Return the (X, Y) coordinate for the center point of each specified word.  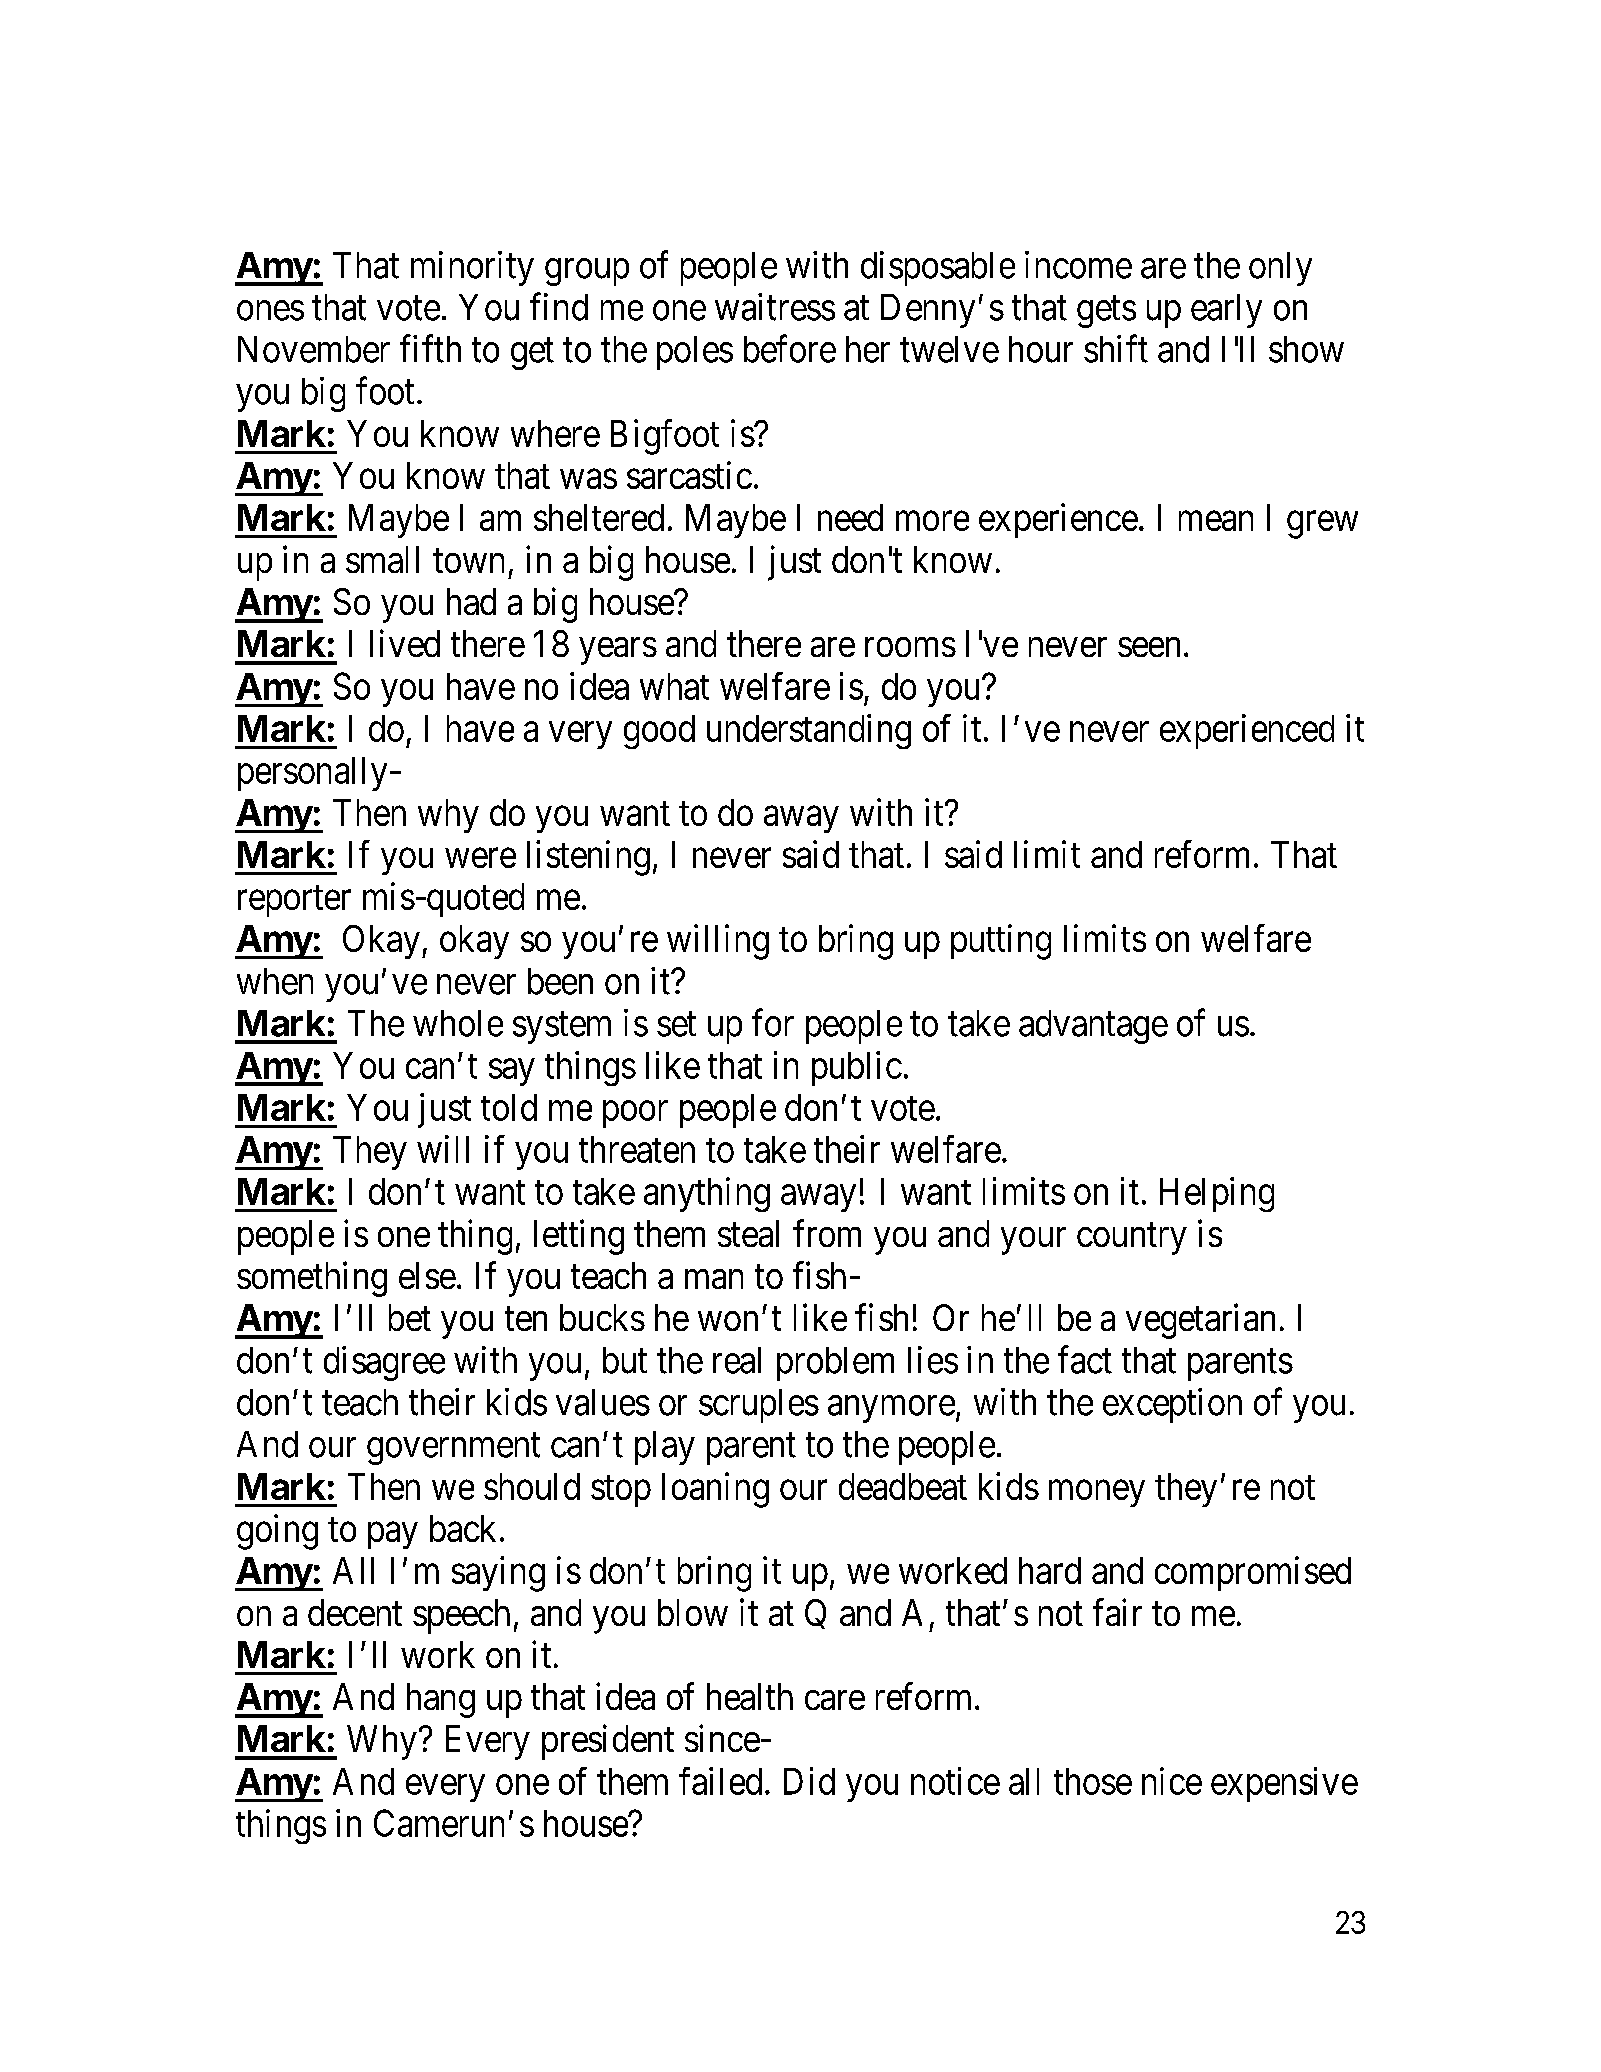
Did (809, 1781)
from (827, 1233)
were (480, 858)
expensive (1284, 1784)
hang (441, 1700)
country (1132, 1239)
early (1226, 311)
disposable (938, 268)
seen (1149, 647)
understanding (809, 731)
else (427, 1275)
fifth (430, 349)
